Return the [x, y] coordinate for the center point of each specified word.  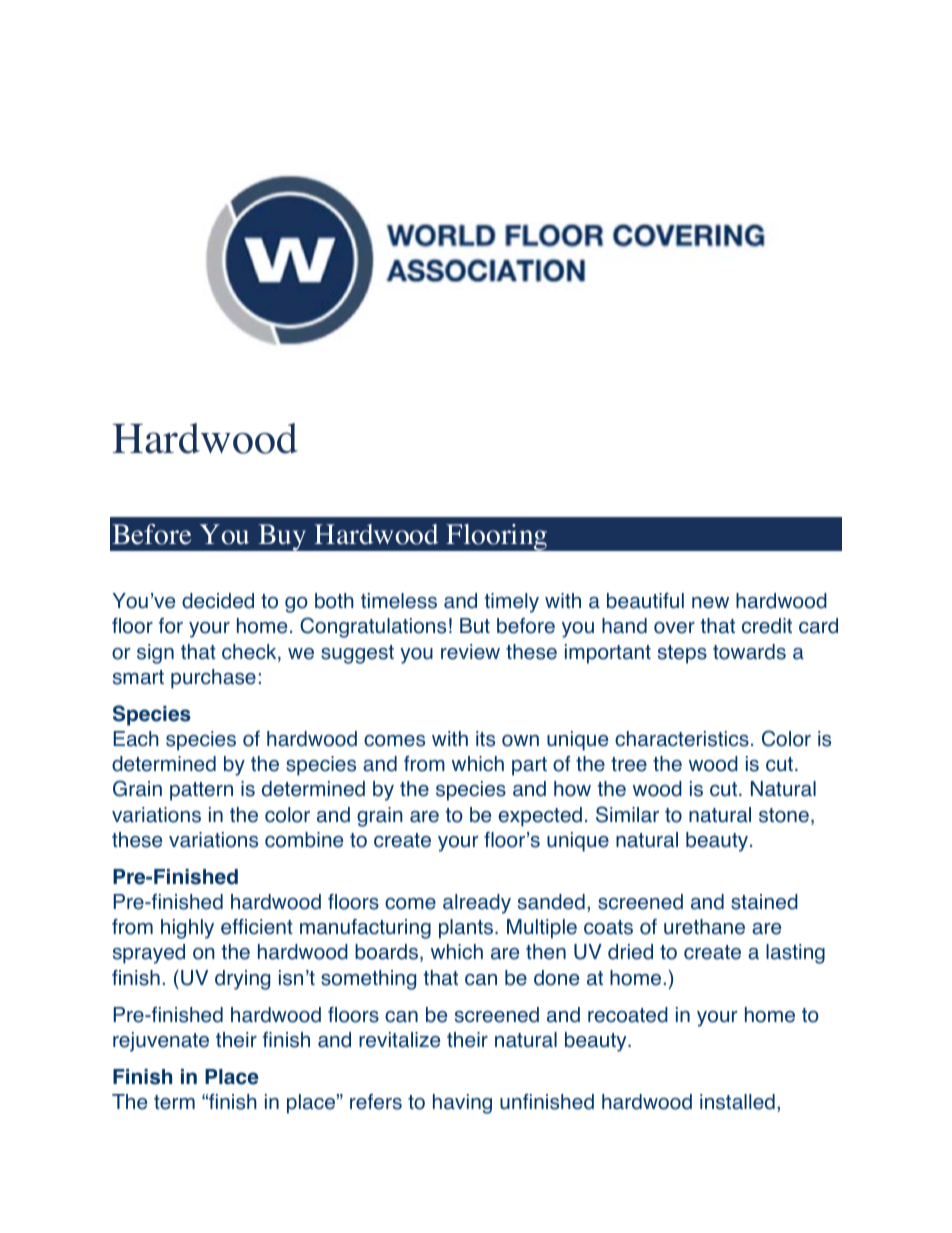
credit [767, 626]
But [475, 626]
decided [218, 601]
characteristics [682, 739]
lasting [795, 954]
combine [304, 840]
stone [784, 815]
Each [136, 739]
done [556, 978]
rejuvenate [161, 1042]
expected [540, 817]
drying [242, 980]
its [485, 739]
